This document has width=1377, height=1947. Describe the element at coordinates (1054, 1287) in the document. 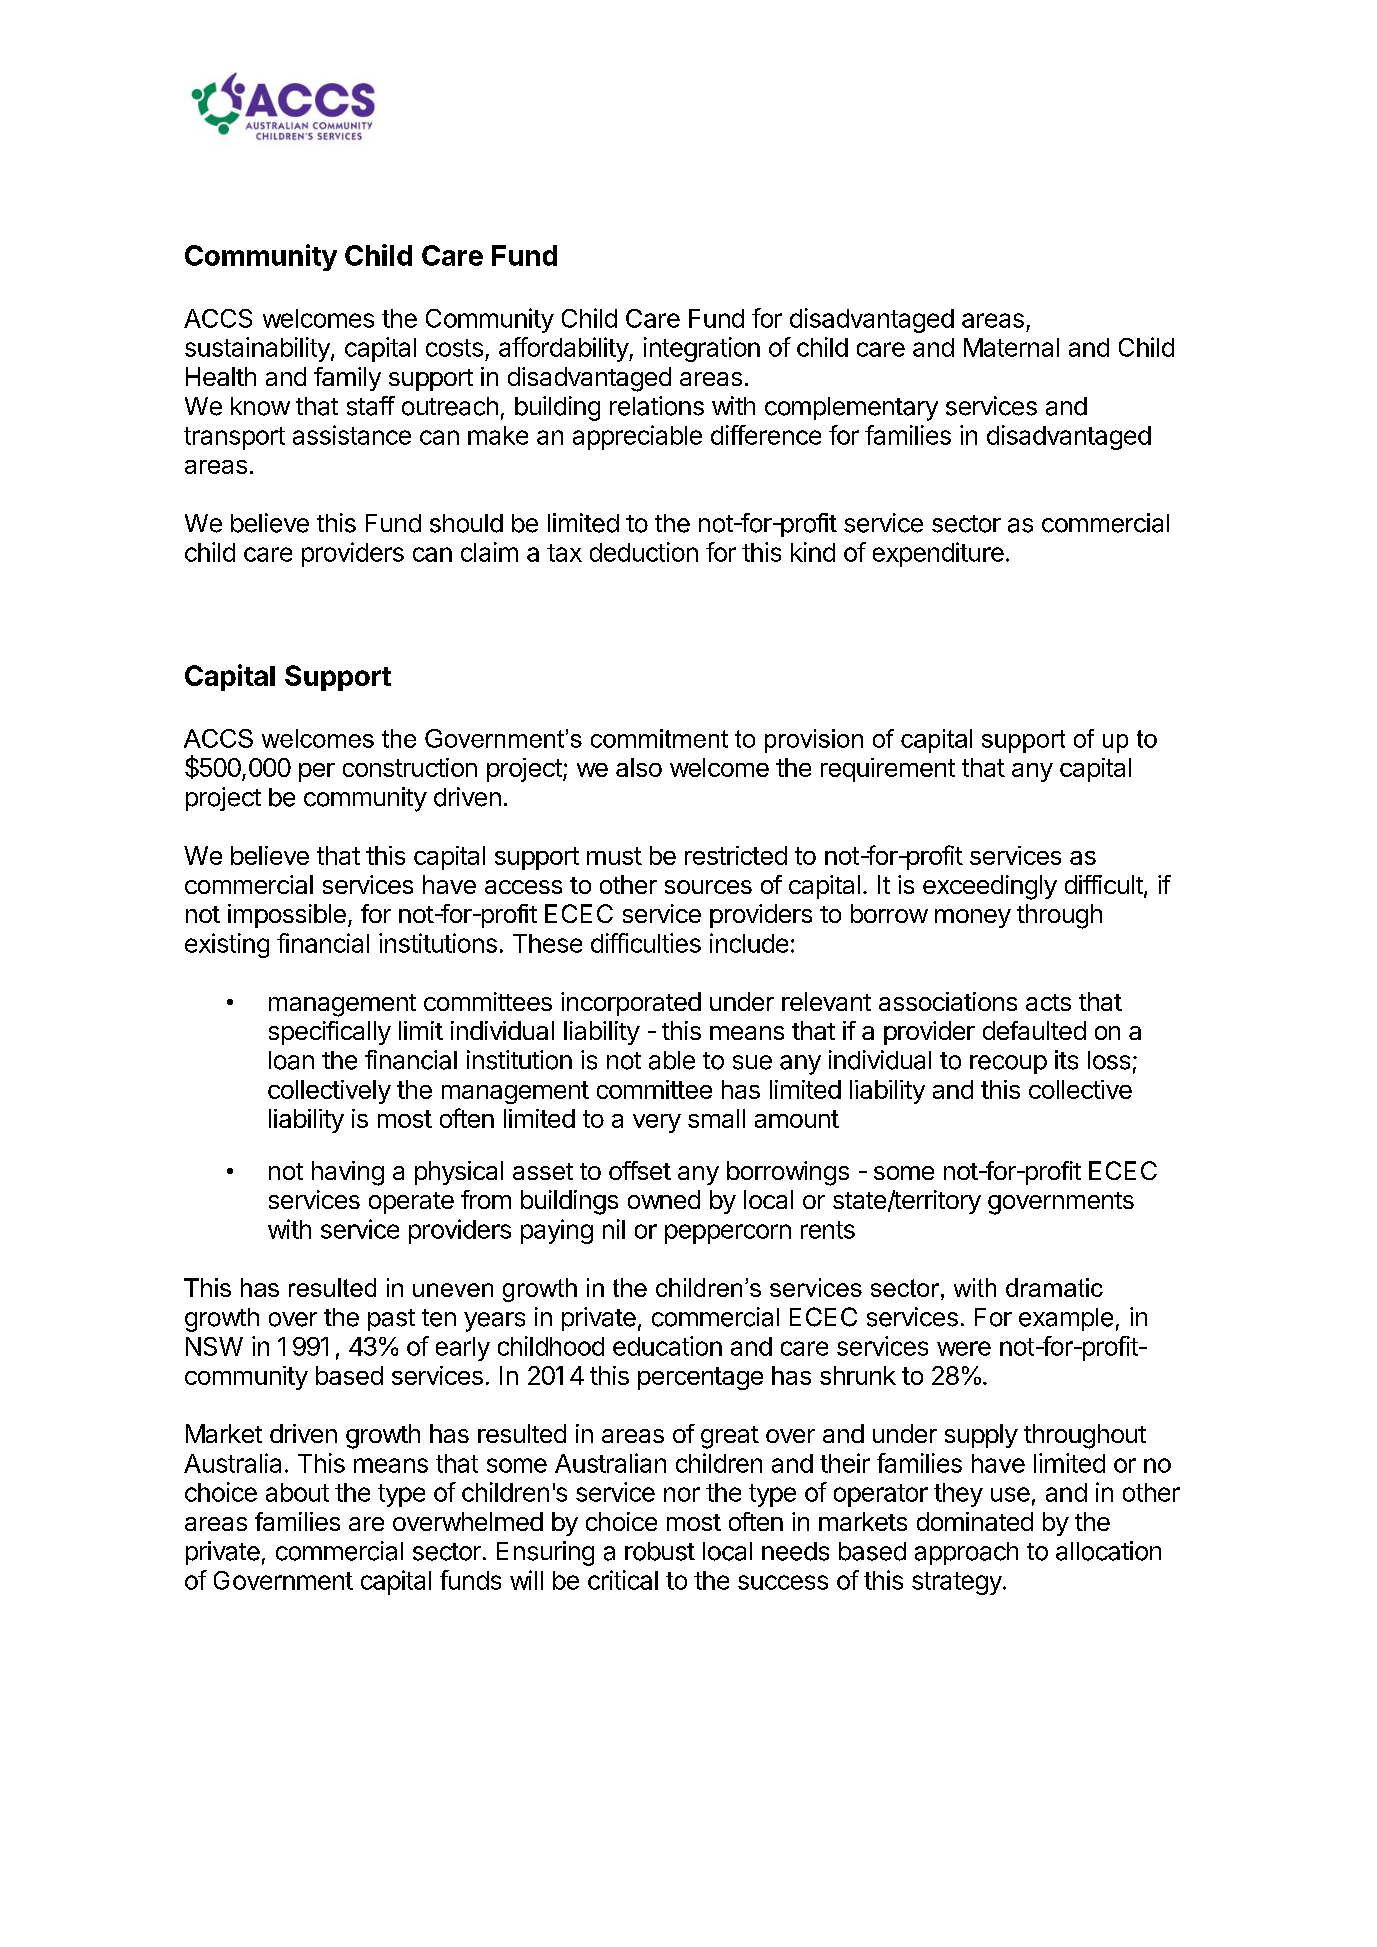

I see `dramatic` at that location.
